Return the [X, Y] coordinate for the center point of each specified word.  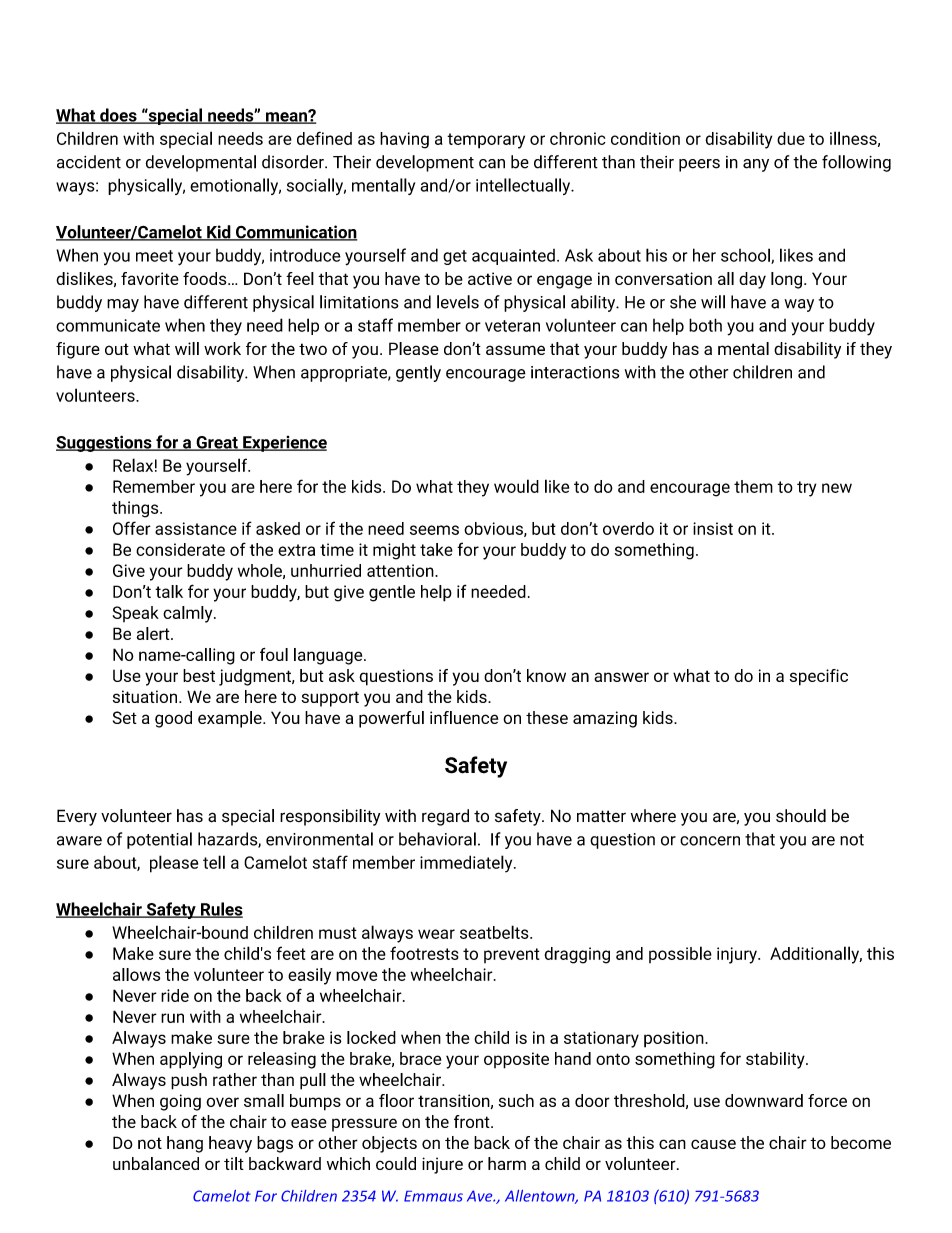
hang [185, 1144]
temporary [486, 141]
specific [819, 677]
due [791, 138]
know [546, 675]
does [118, 116]
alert [154, 633]
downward [764, 1100]
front [473, 1121]
